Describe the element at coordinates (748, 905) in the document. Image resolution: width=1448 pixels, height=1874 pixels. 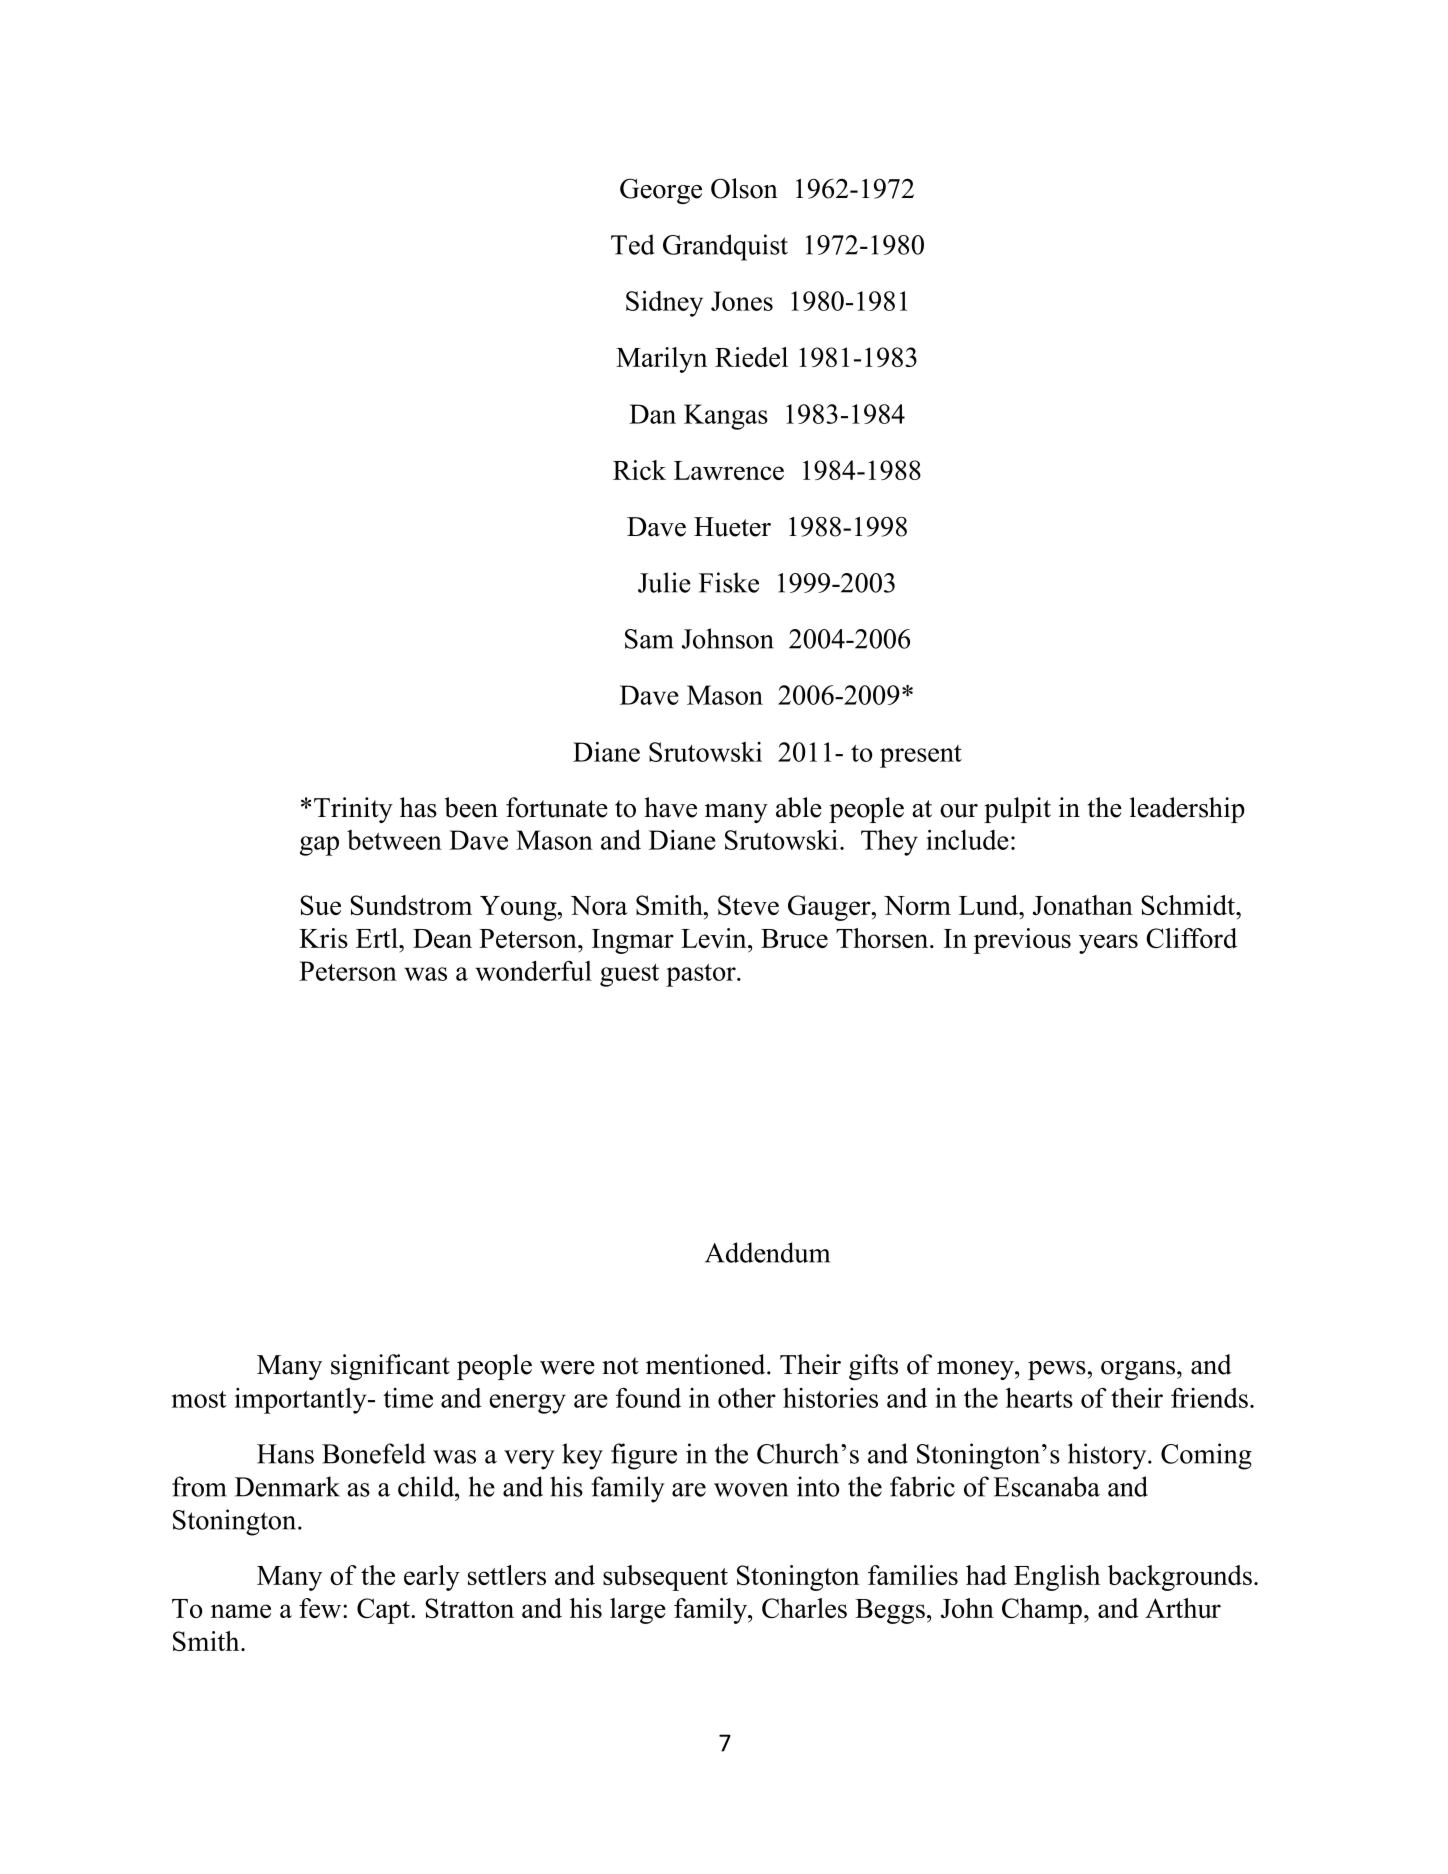
I see `Steve` at that location.
